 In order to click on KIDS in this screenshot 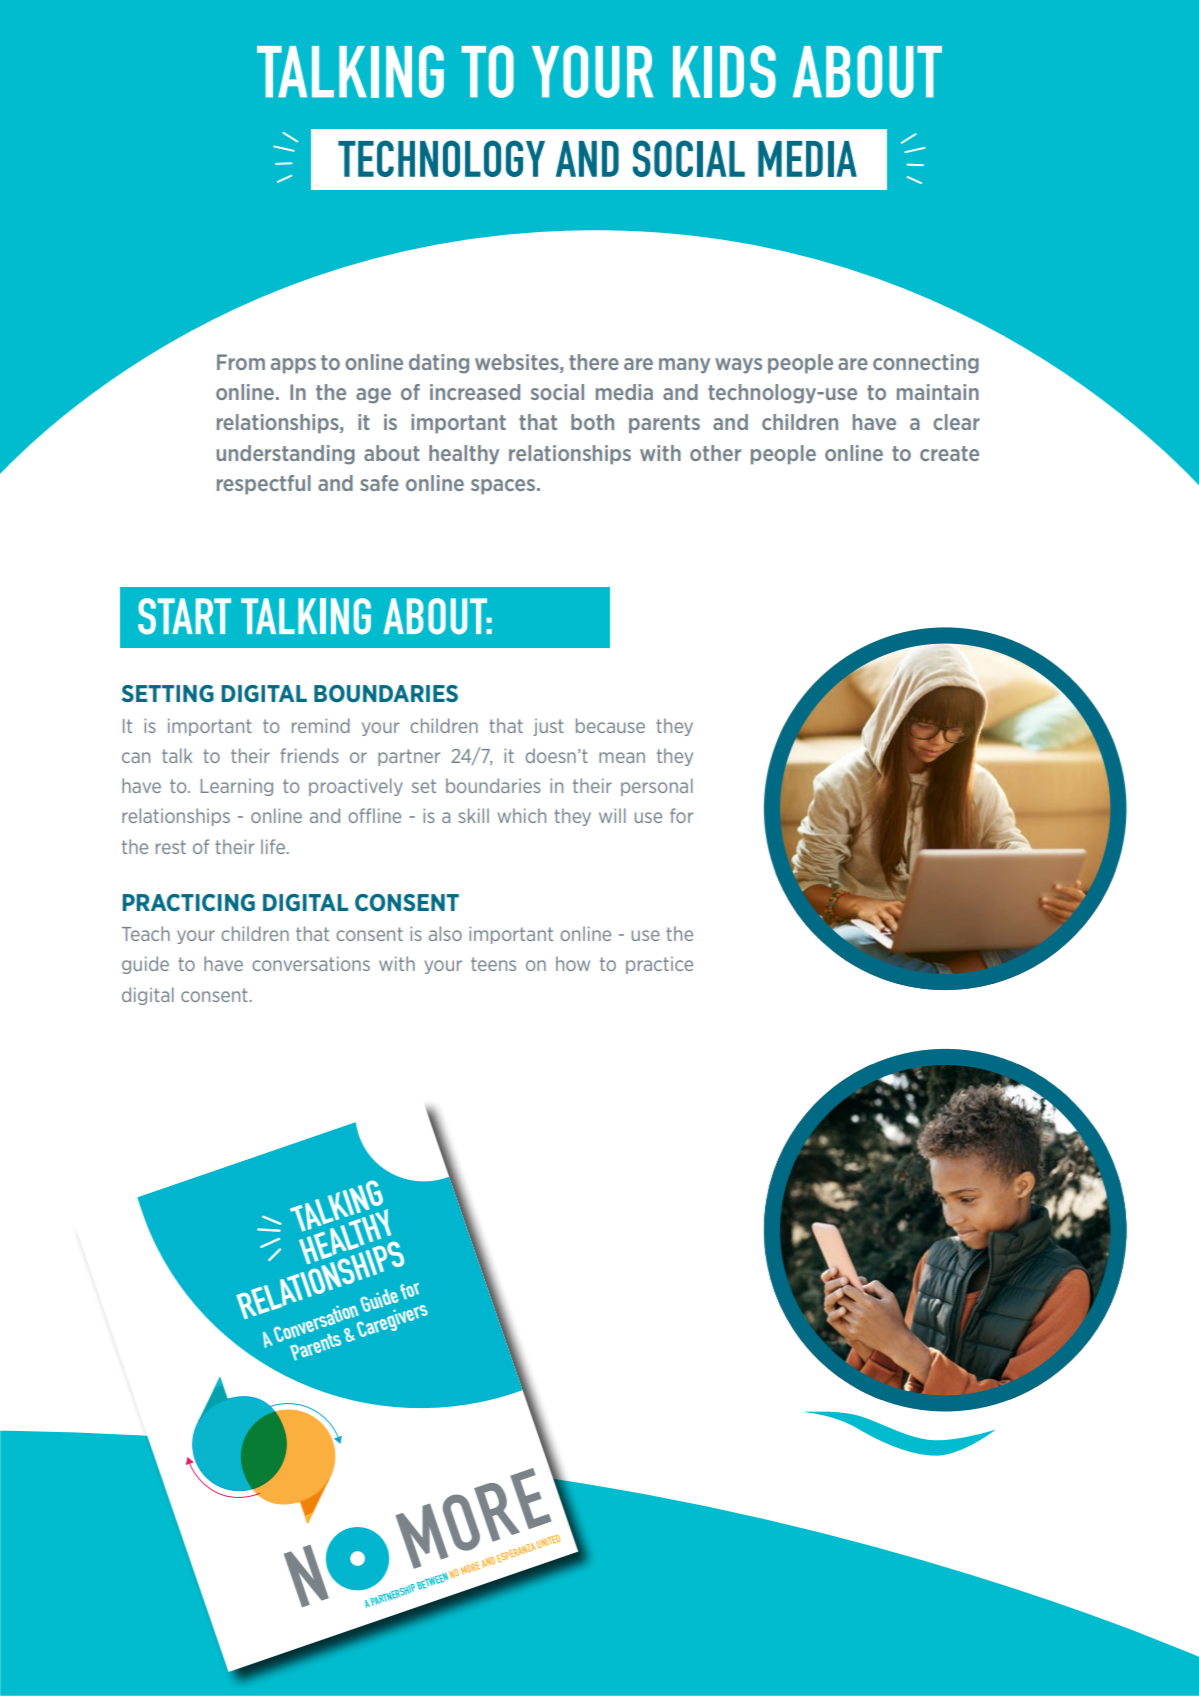, I will do `click(724, 71)`.
